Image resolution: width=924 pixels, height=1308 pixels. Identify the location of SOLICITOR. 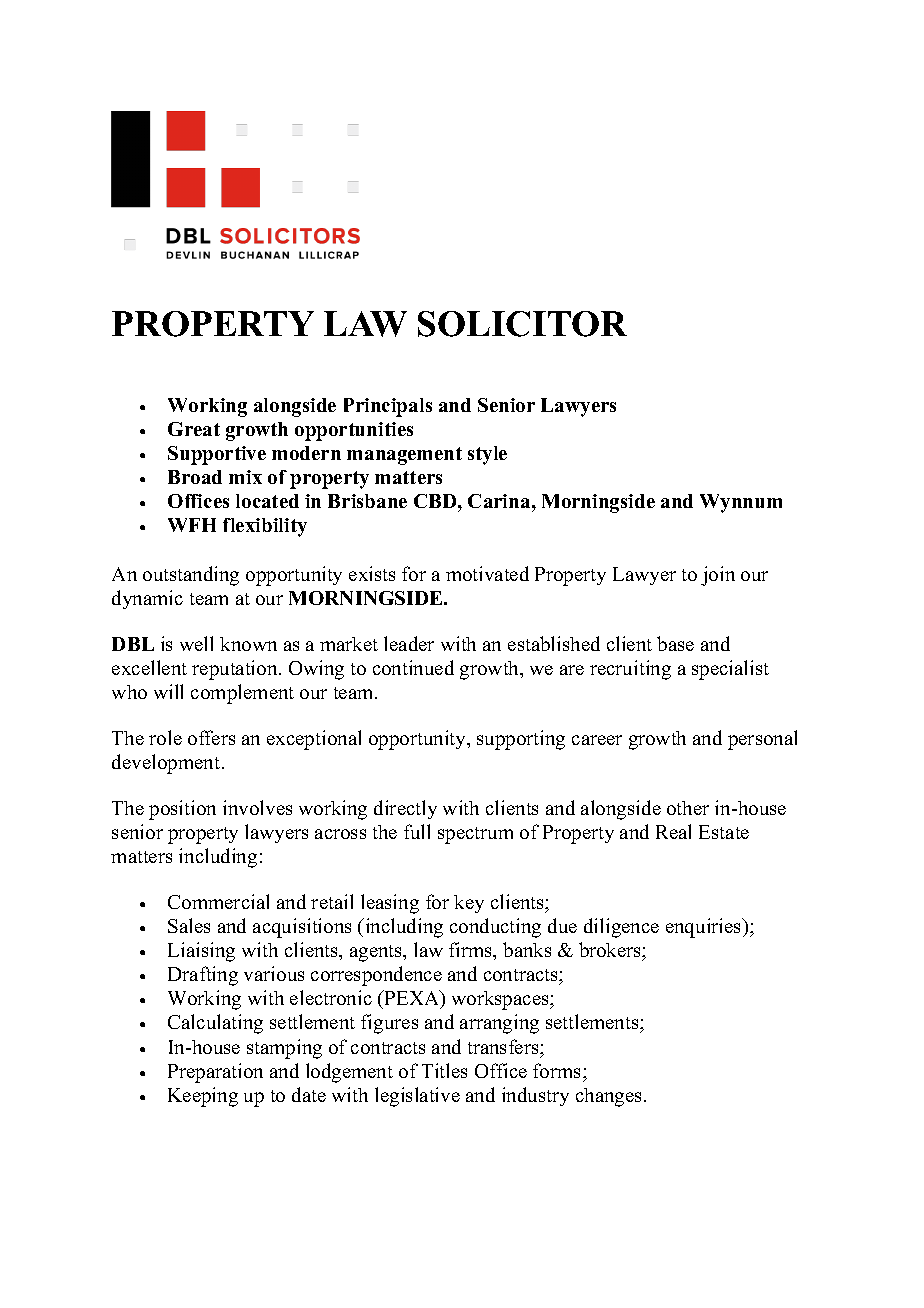
(522, 324).
